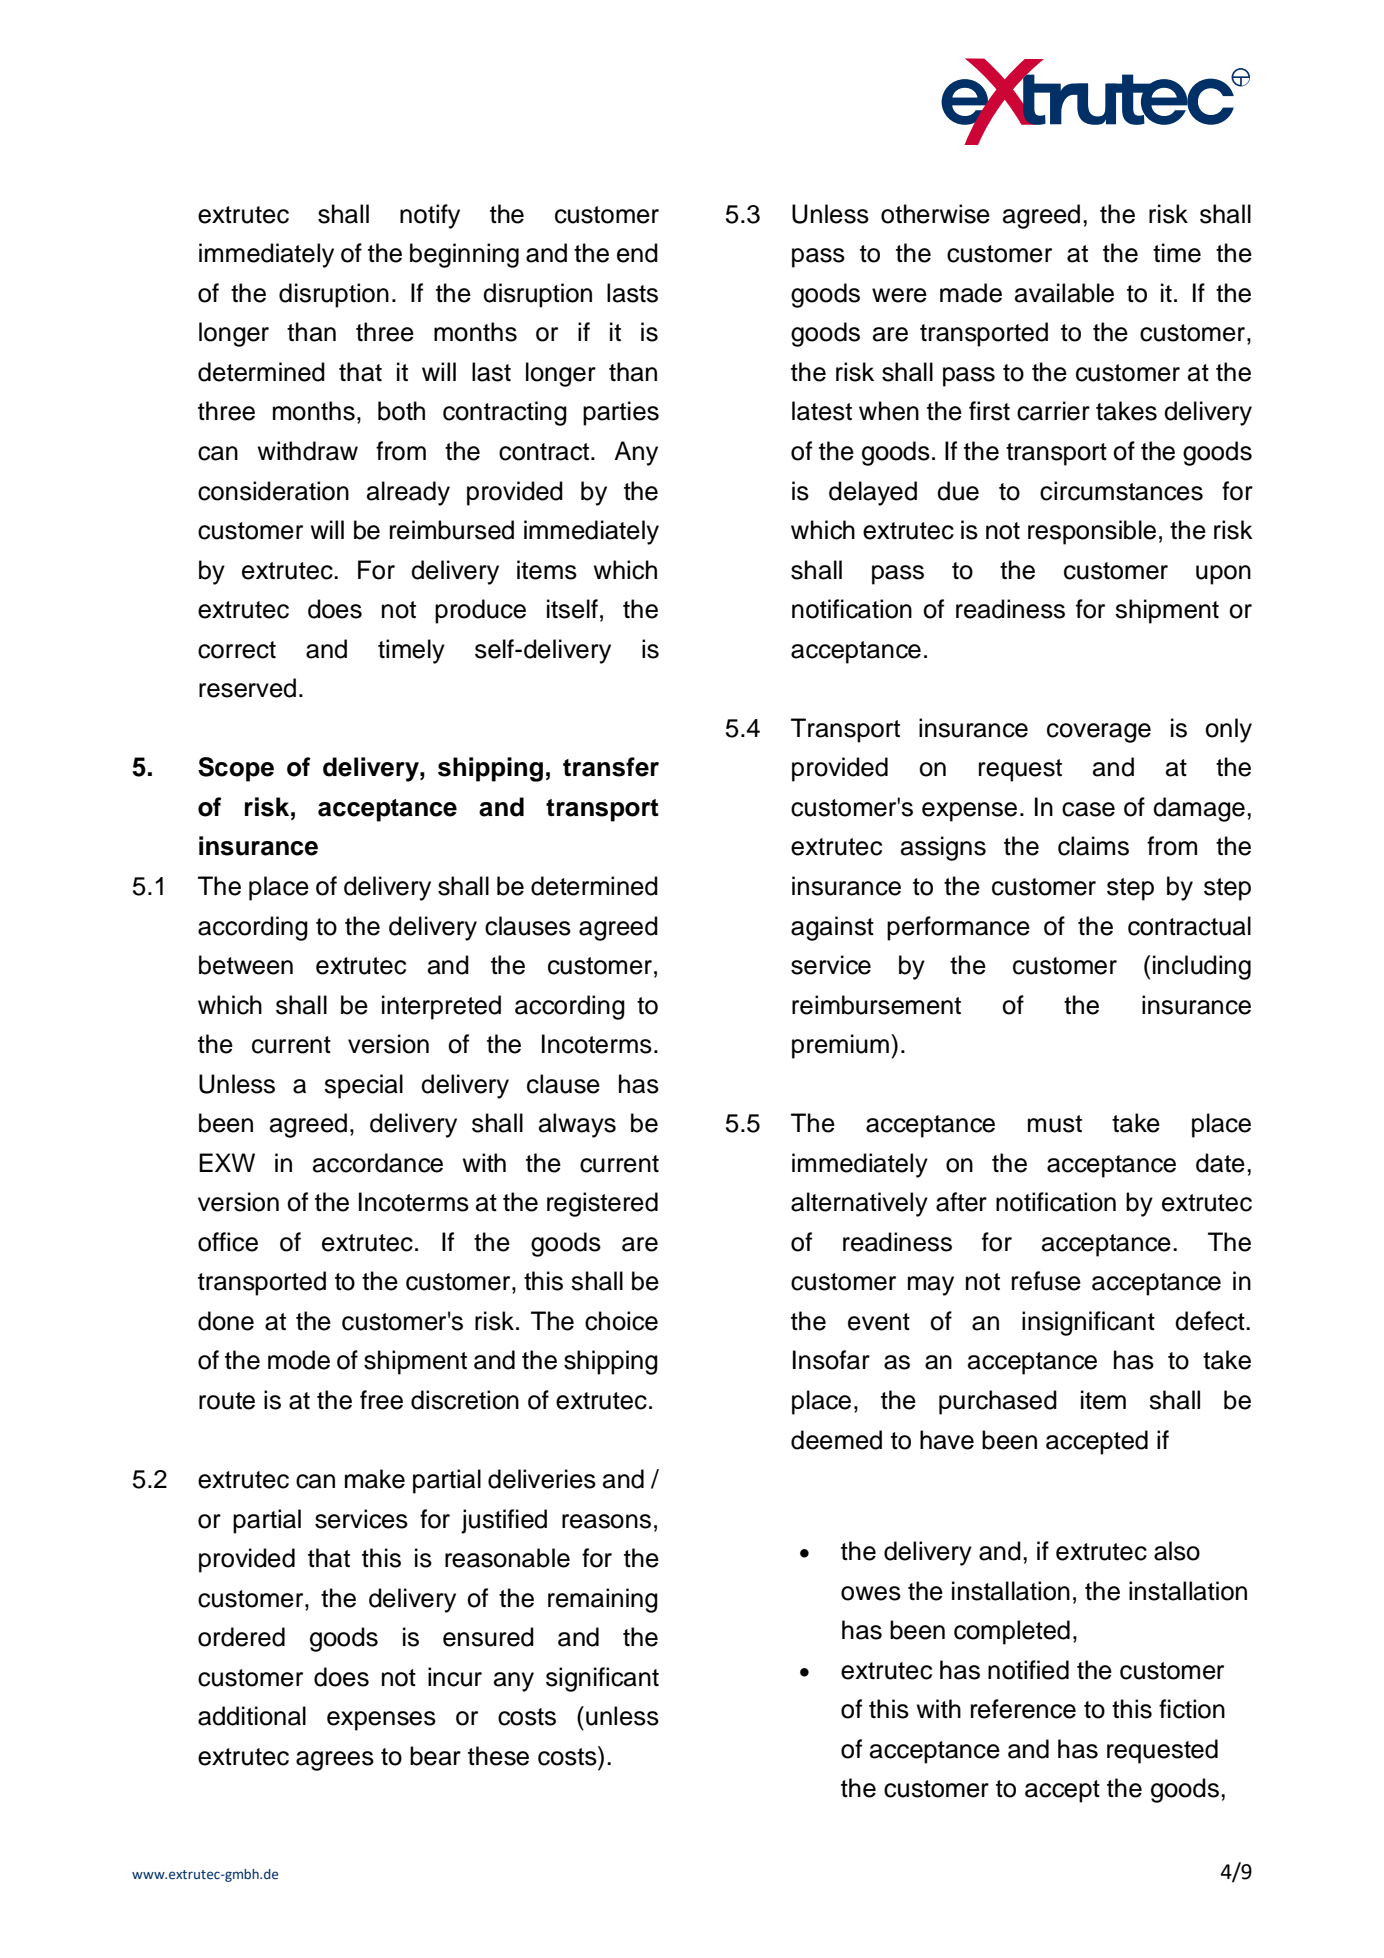 This screenshot has width=1384, height=1958. Describe the element at coordinates (441, 1007) in the screenshot. I see `interpreted` at that location.
